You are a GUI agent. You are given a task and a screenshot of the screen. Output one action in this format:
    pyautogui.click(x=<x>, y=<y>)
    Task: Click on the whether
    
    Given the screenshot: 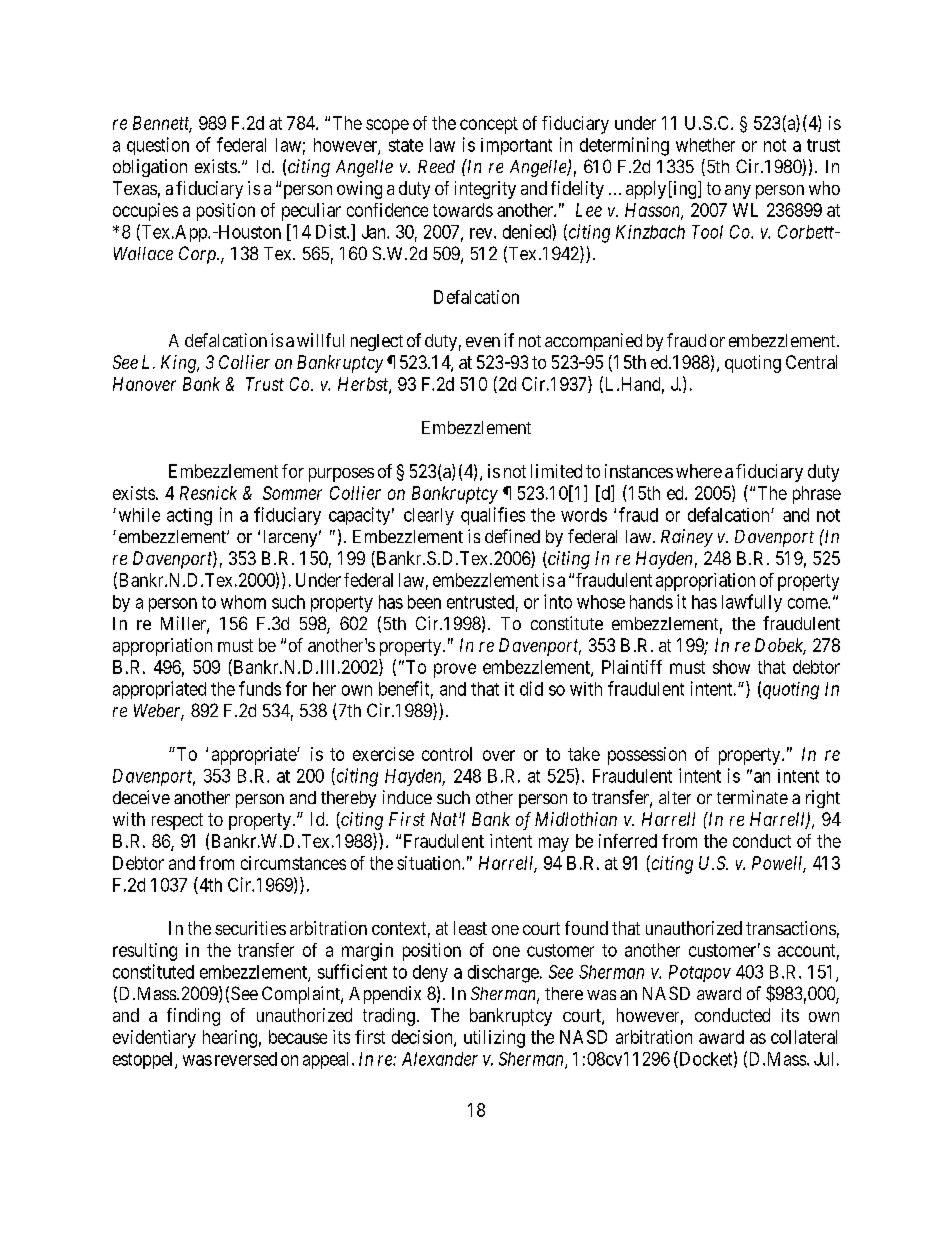 What is the action you would take?
    pyautogui.click(x=705, y=145)
